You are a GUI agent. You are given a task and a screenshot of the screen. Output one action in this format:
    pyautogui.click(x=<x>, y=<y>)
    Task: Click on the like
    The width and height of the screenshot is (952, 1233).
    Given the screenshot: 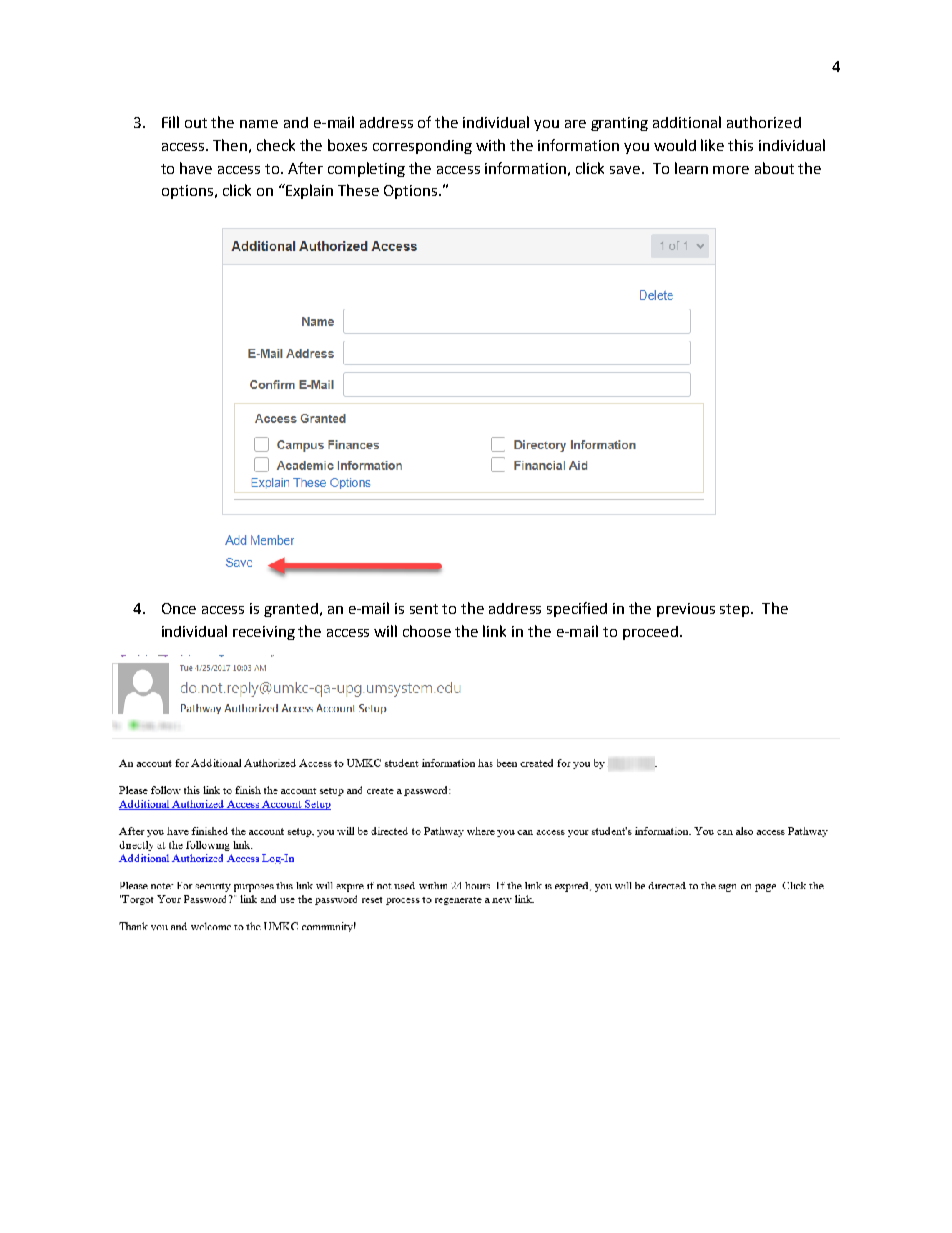 What is the action you would take?
    pyautogui.click(x=712, y=145)
